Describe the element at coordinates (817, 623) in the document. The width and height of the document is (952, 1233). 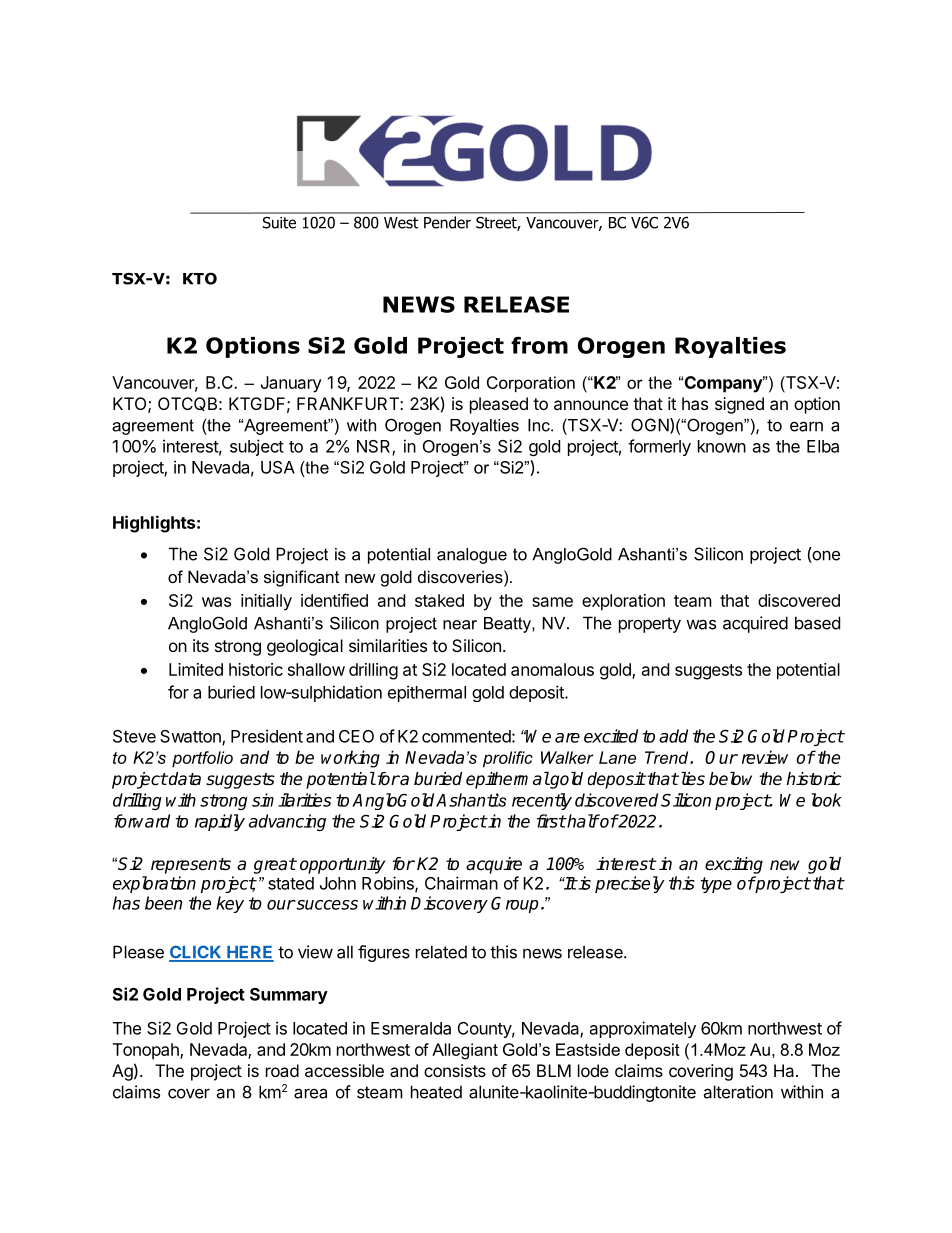
I see `based` at that location.
